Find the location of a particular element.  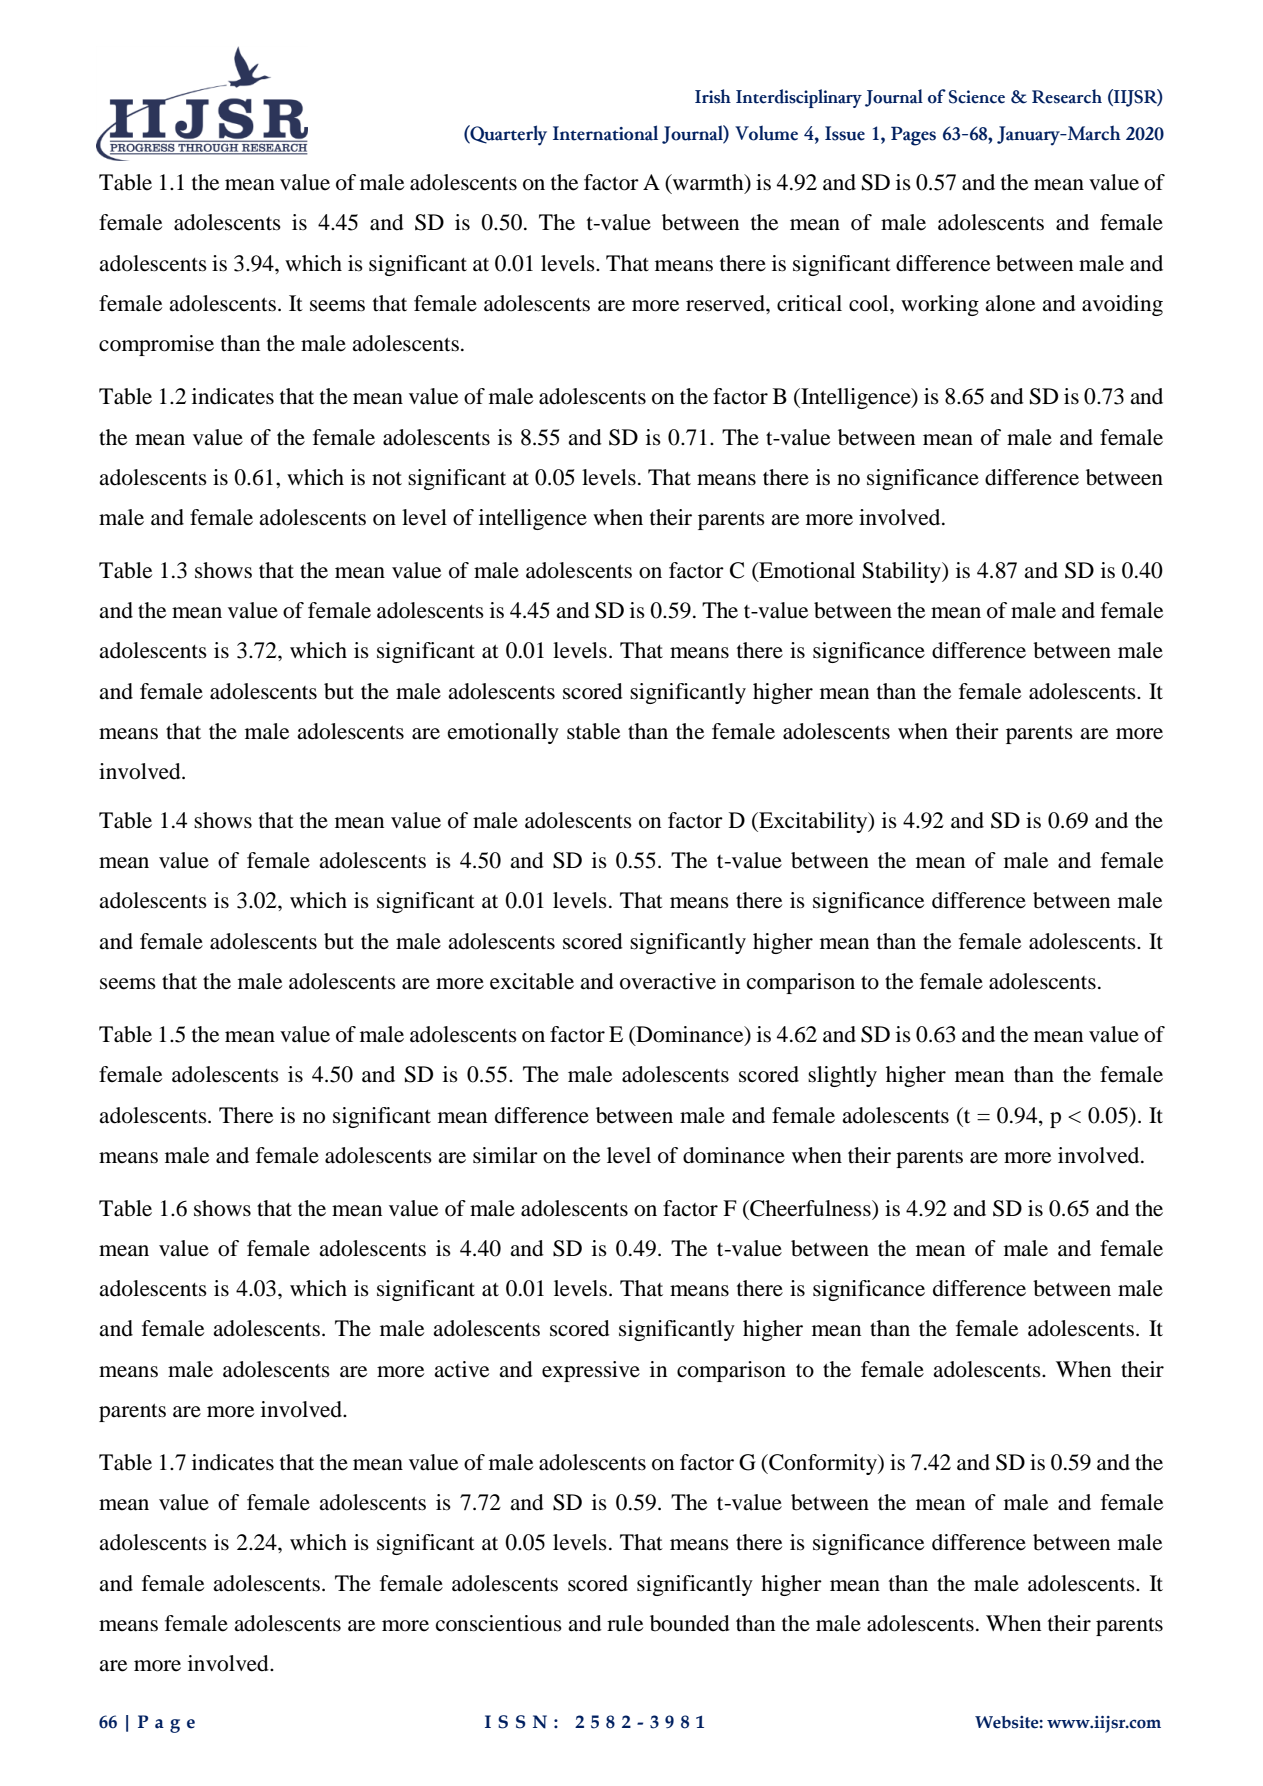

compromise is located at coordinates (156, 345).
